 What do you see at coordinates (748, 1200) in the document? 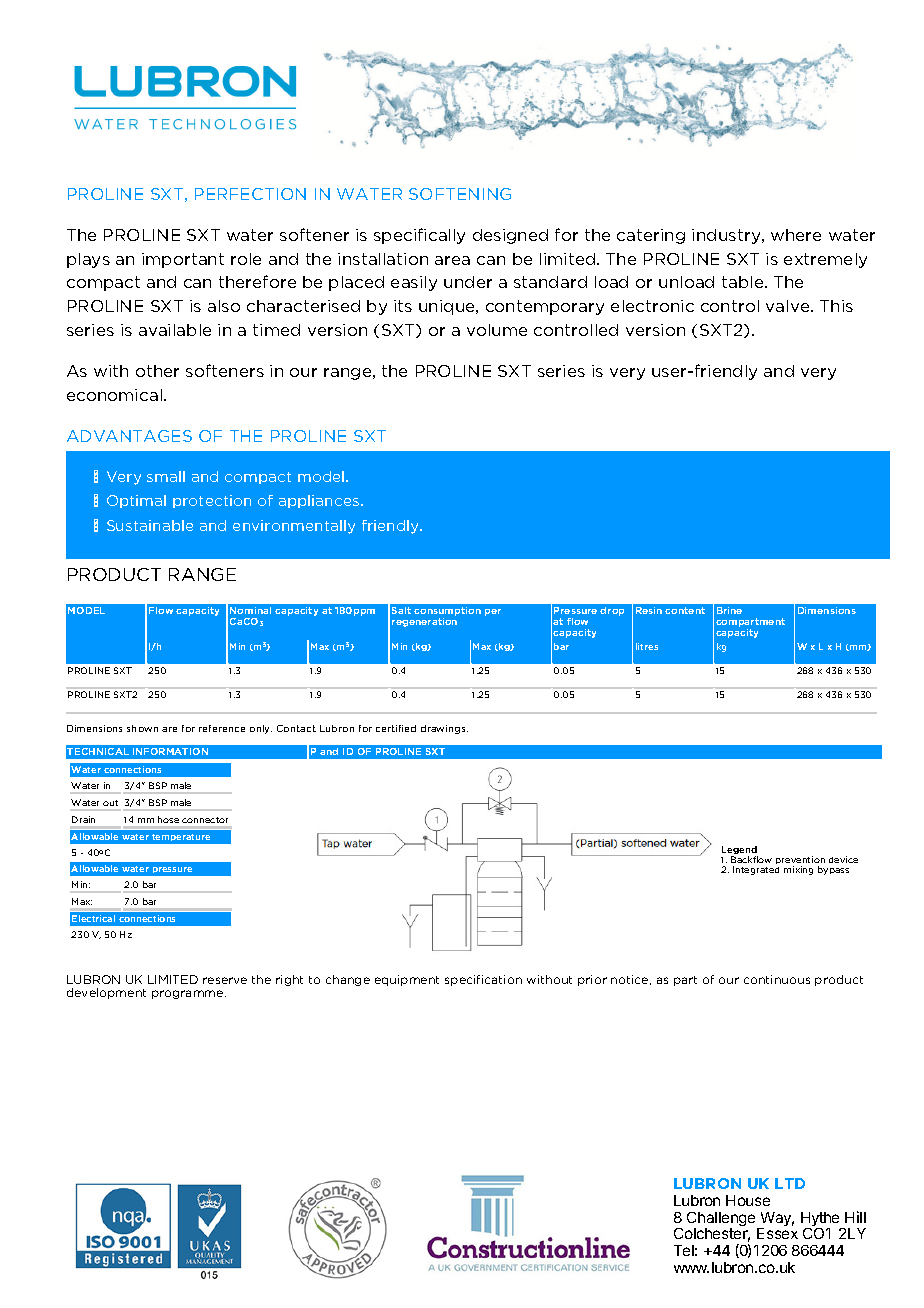
I see `House` at bounding box center [748, 1200].
